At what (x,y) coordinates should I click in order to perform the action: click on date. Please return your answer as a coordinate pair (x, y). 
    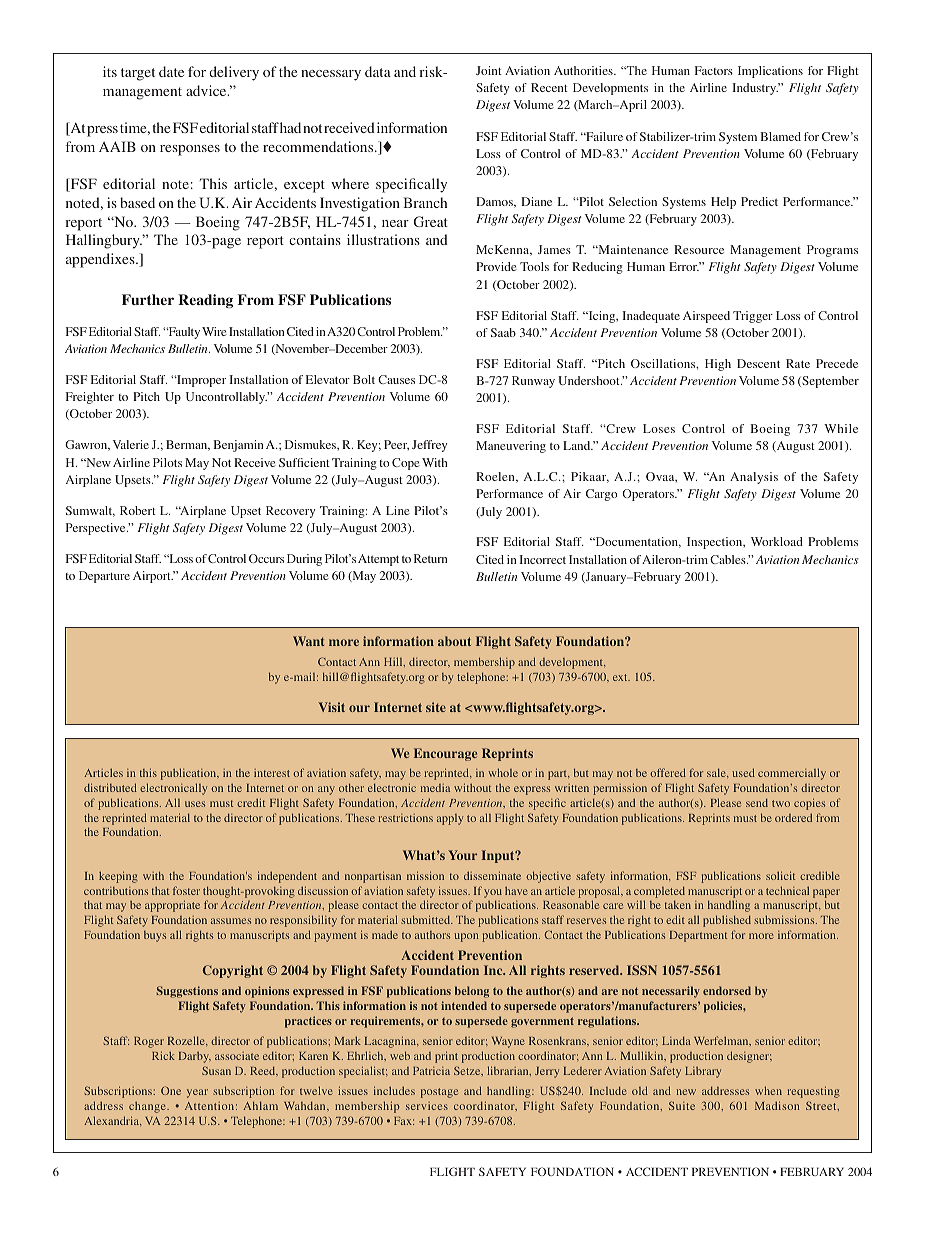
    Looking at the image, I should click on (171, 71).
